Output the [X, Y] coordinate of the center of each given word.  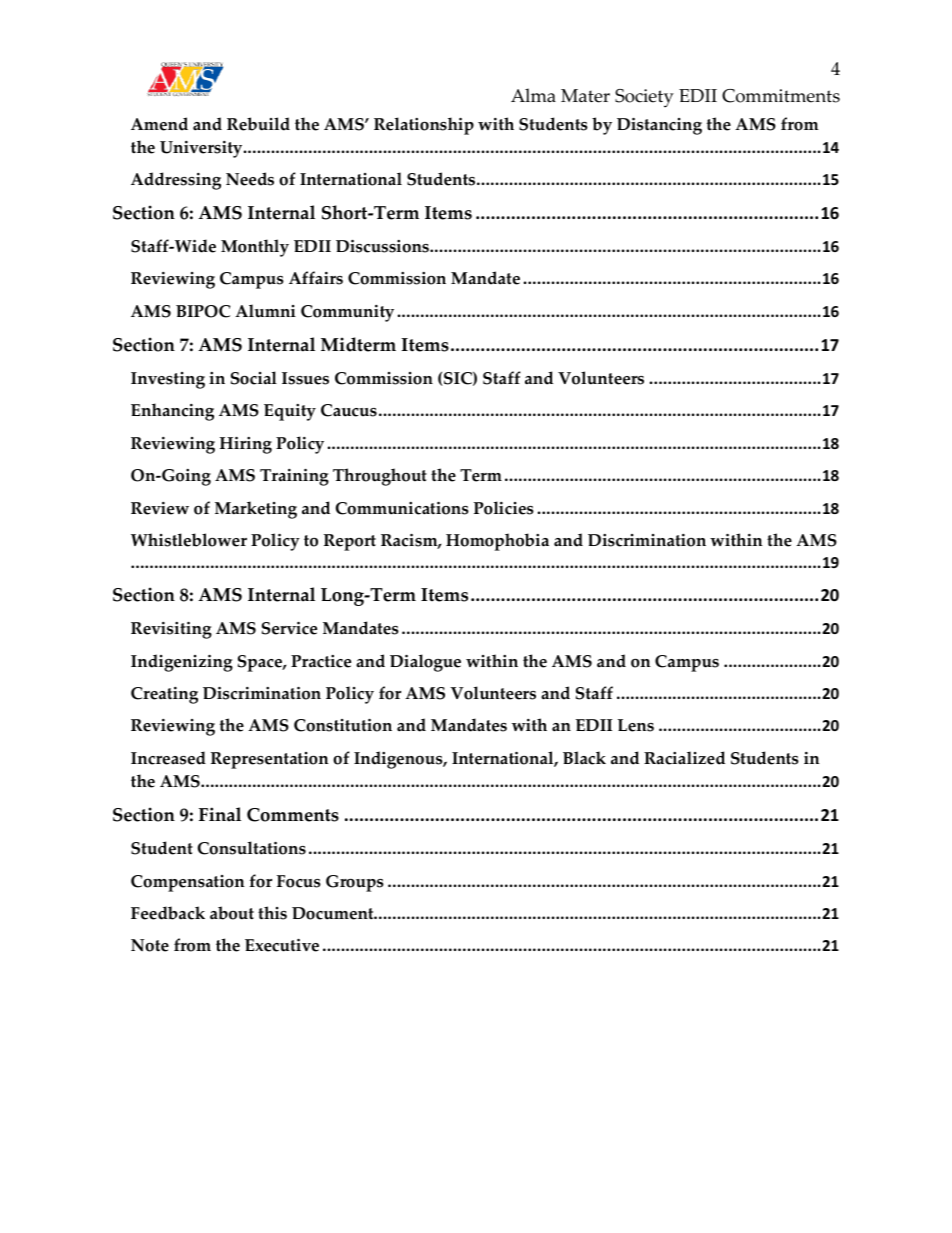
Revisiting [171, 630]
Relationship [424, 126]
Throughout [380, 477]
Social [254, 378]
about [232, 913]
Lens [636, 725]
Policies [504, 508]
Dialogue [425, 663]
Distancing [659, 126]
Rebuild [258, 124]
